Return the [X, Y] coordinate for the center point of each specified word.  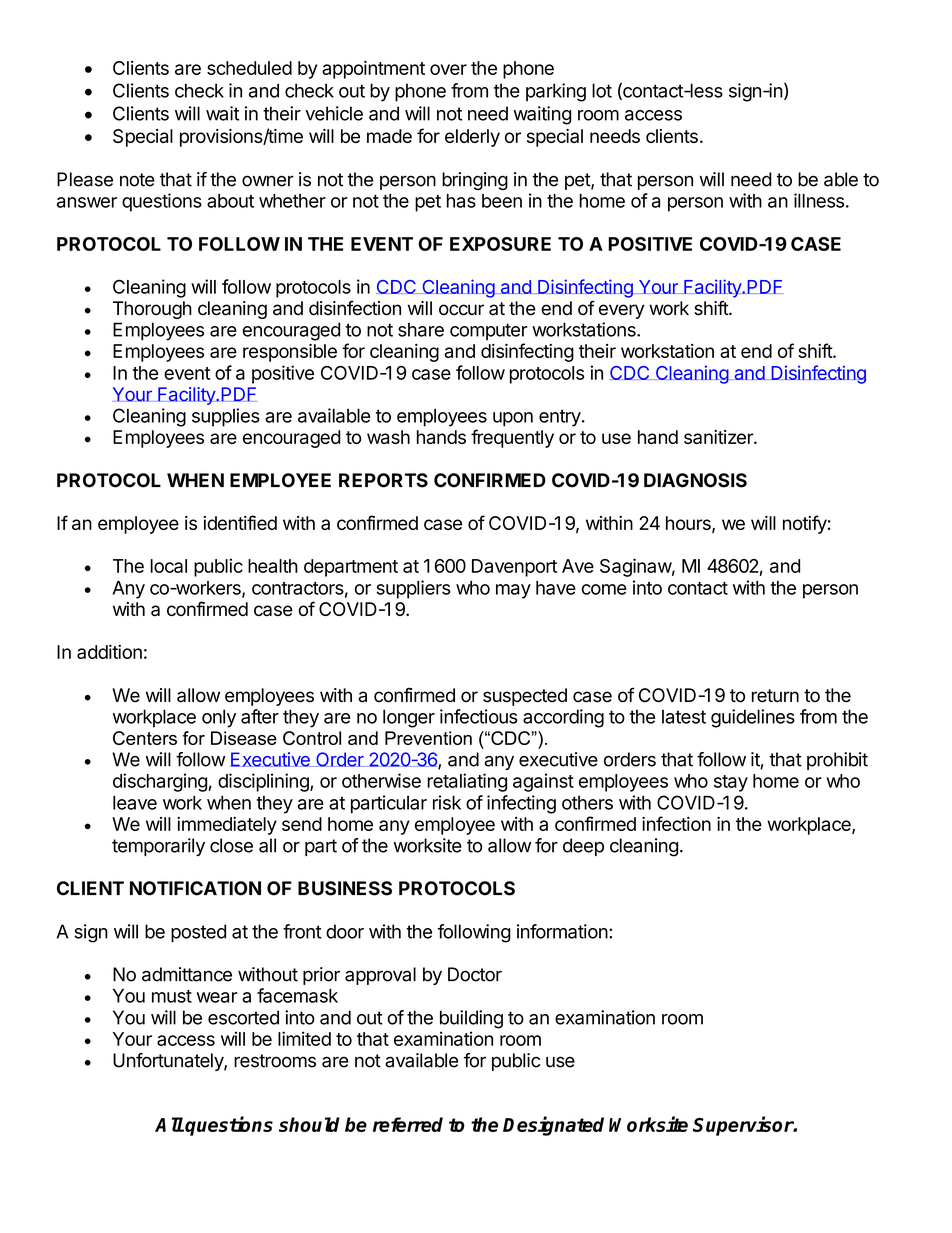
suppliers [413, 589]
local [168, 566]
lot [602, 90]
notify [805, 524]
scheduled [249, 68]
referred [408, 1124]
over [448, 69]
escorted [243, 1017]
